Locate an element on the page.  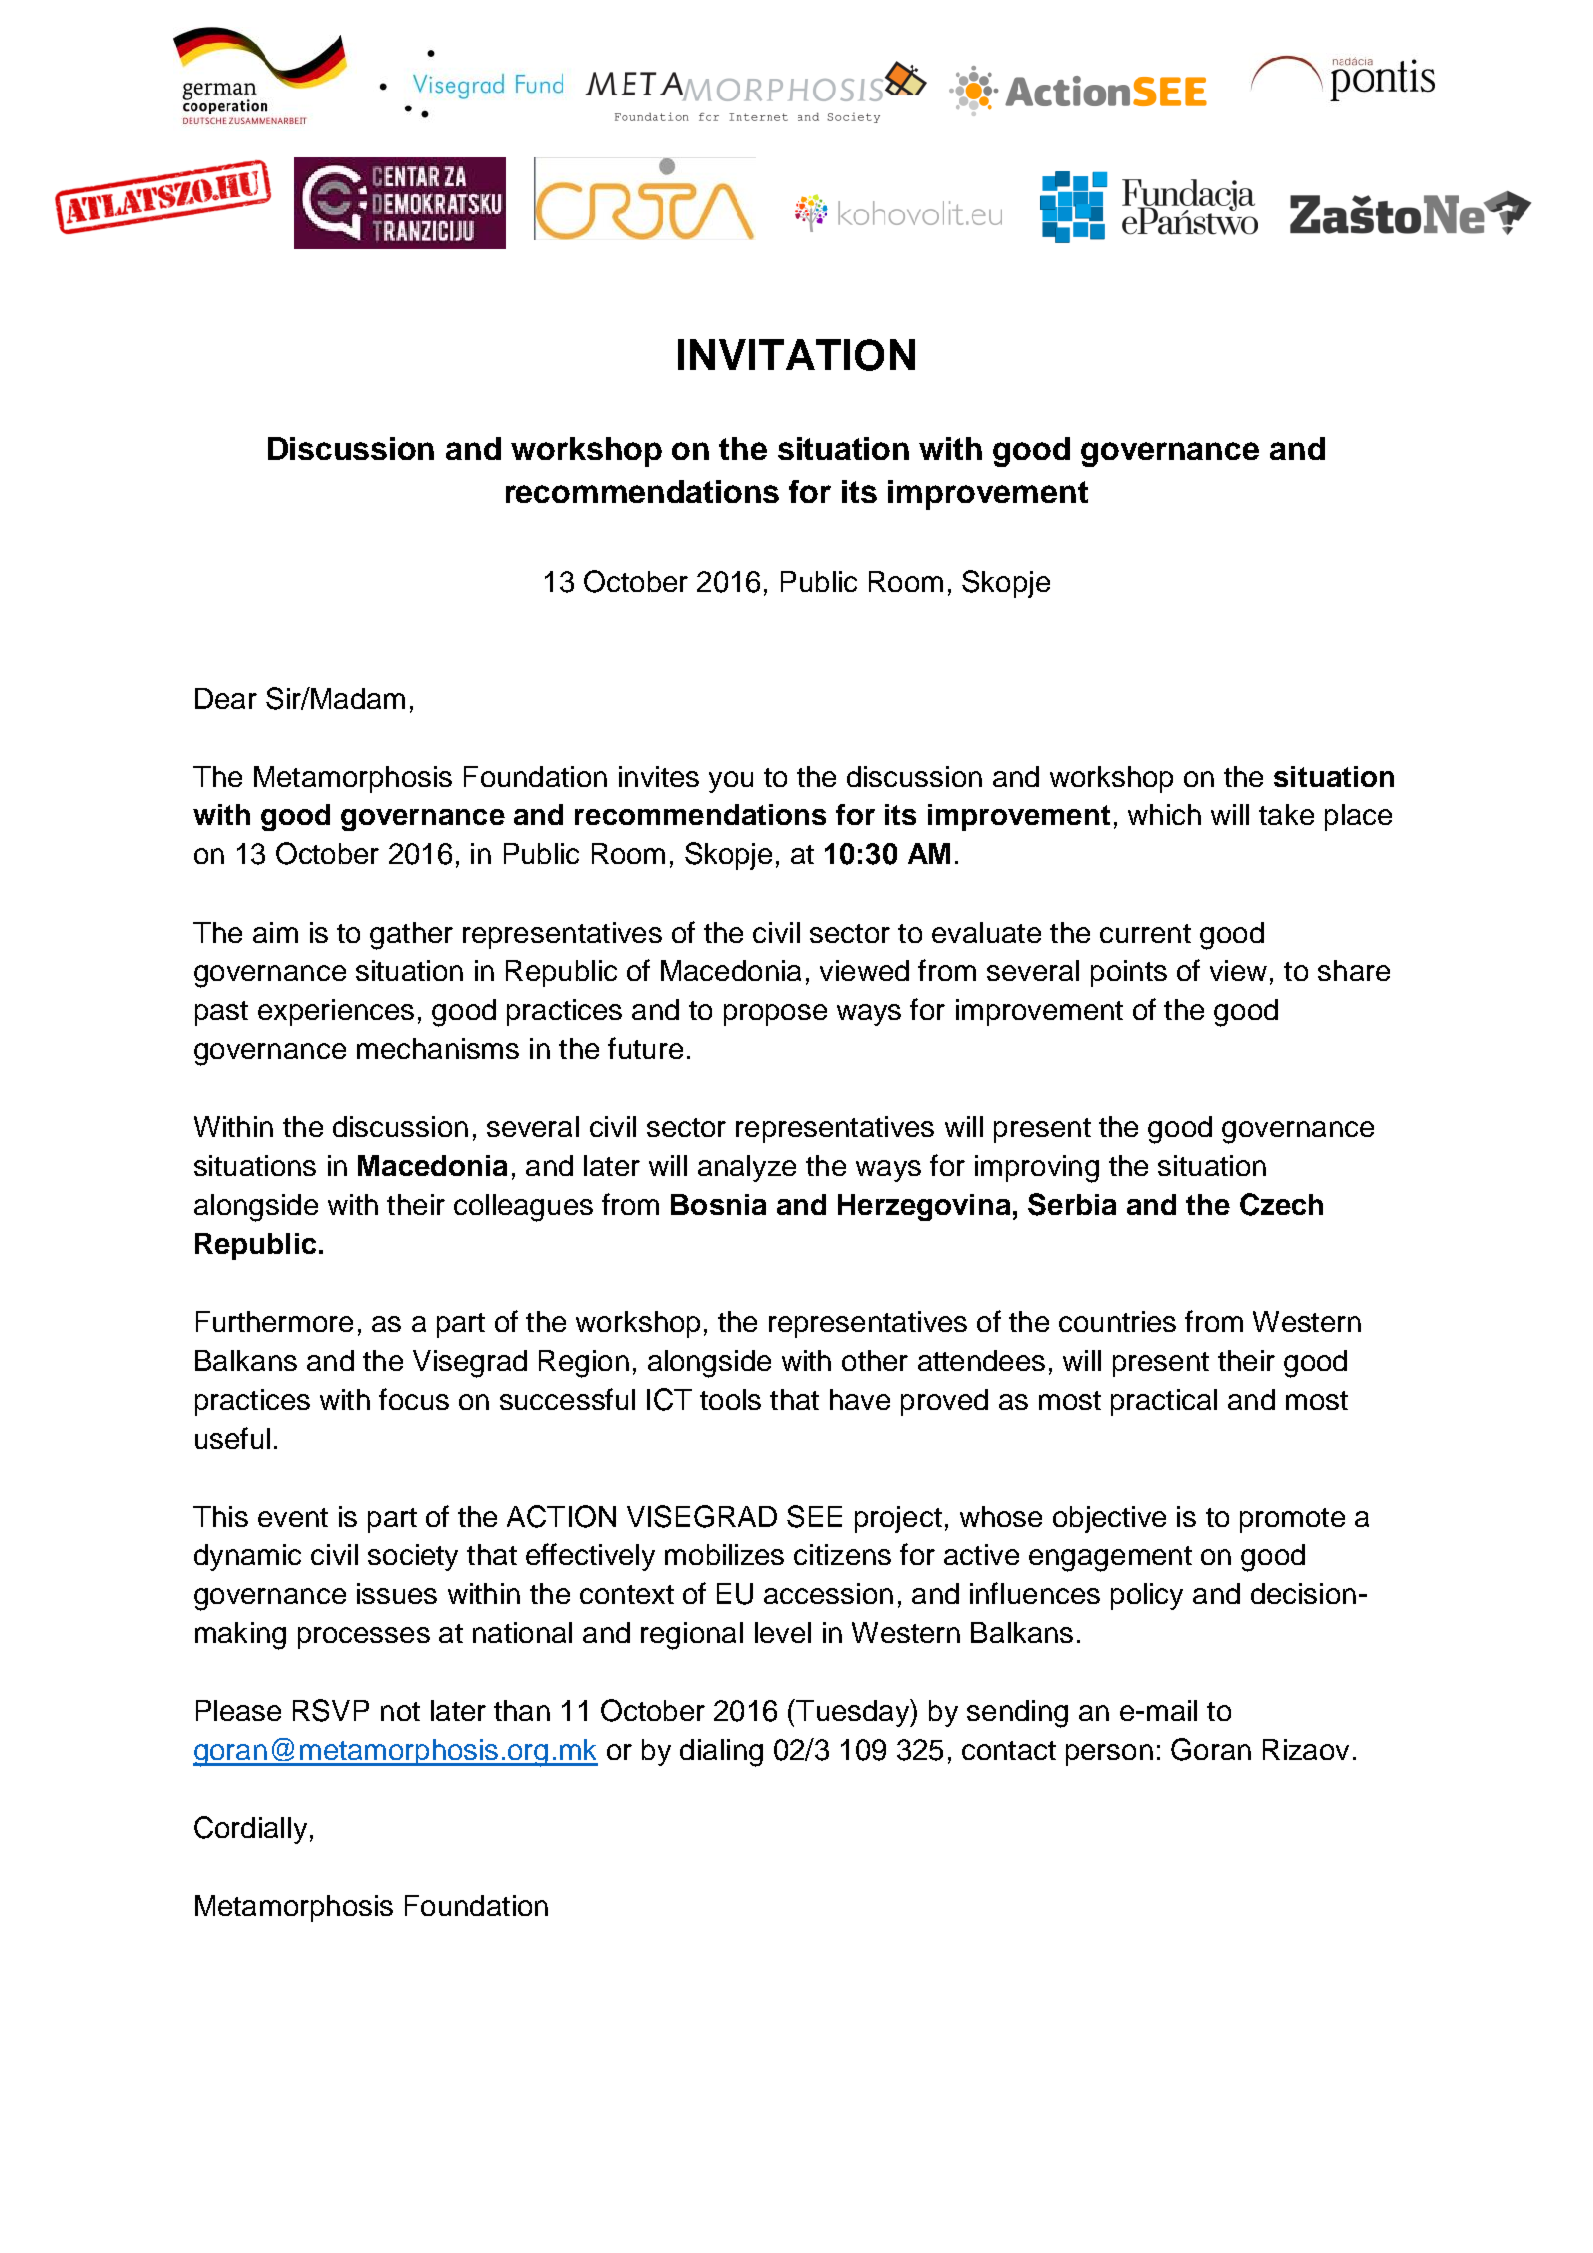
focus is located at coordinates (414, 1399).
